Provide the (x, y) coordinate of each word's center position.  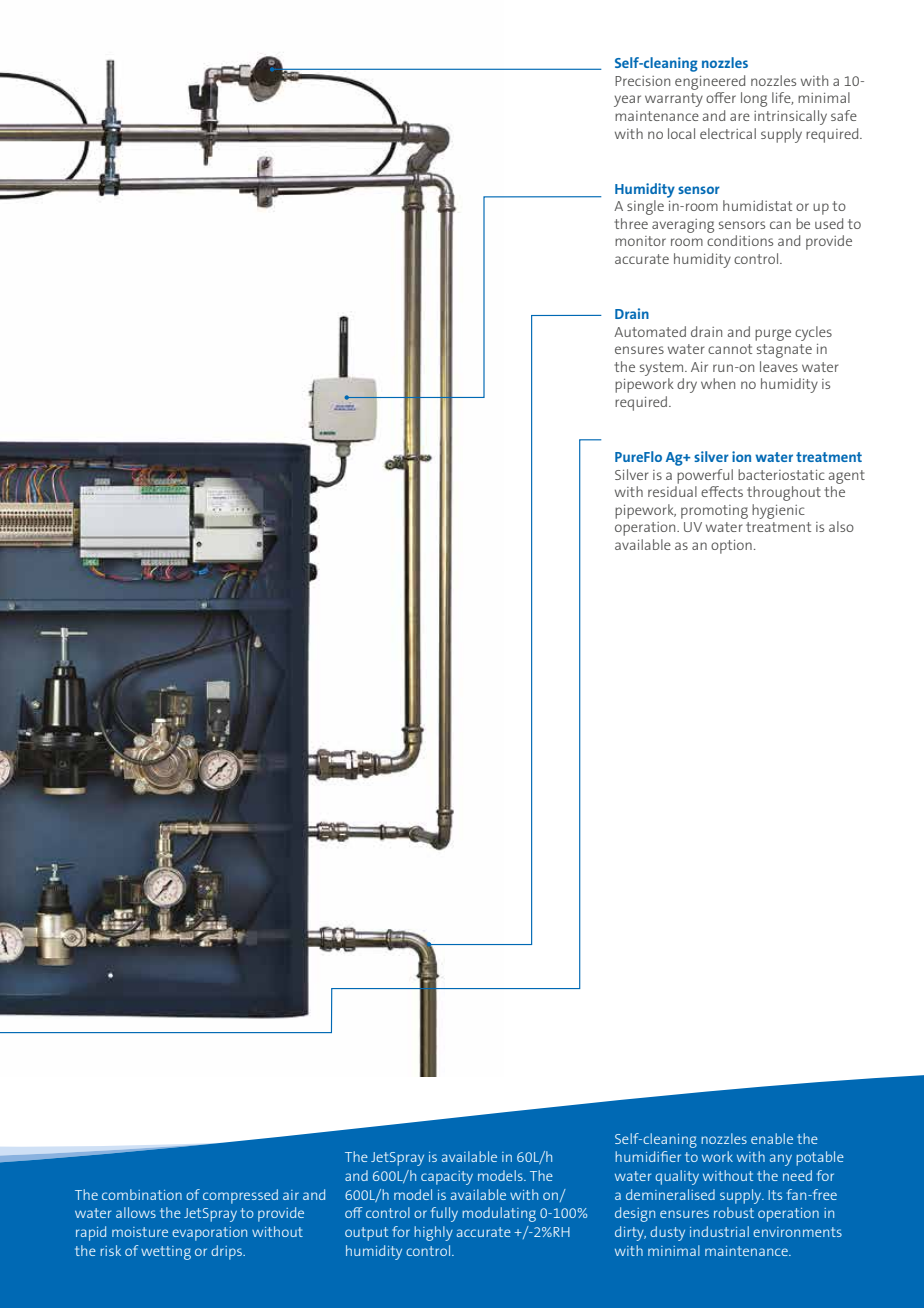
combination (142, 1194)
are (740, 117)
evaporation (209, 1234)
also (841, 526)
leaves (779, 366)
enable (772, 1138)
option (731, 547)
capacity (447, 1178)
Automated (650, 331)
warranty (674, 100)
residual (672, 491)
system (663, 369)
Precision (642, 81)
